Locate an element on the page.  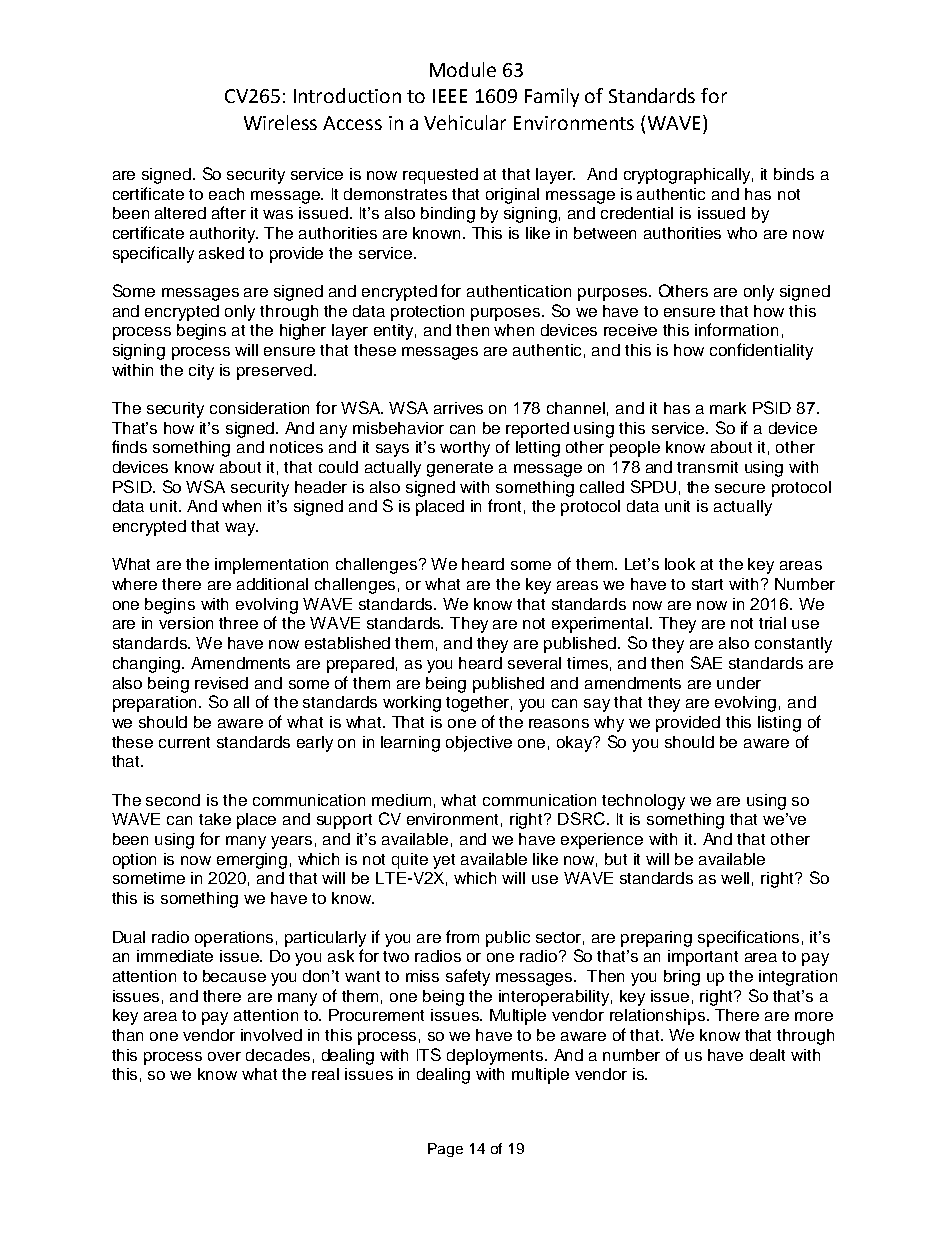
Wireless is located at coordinates (280, 122).
